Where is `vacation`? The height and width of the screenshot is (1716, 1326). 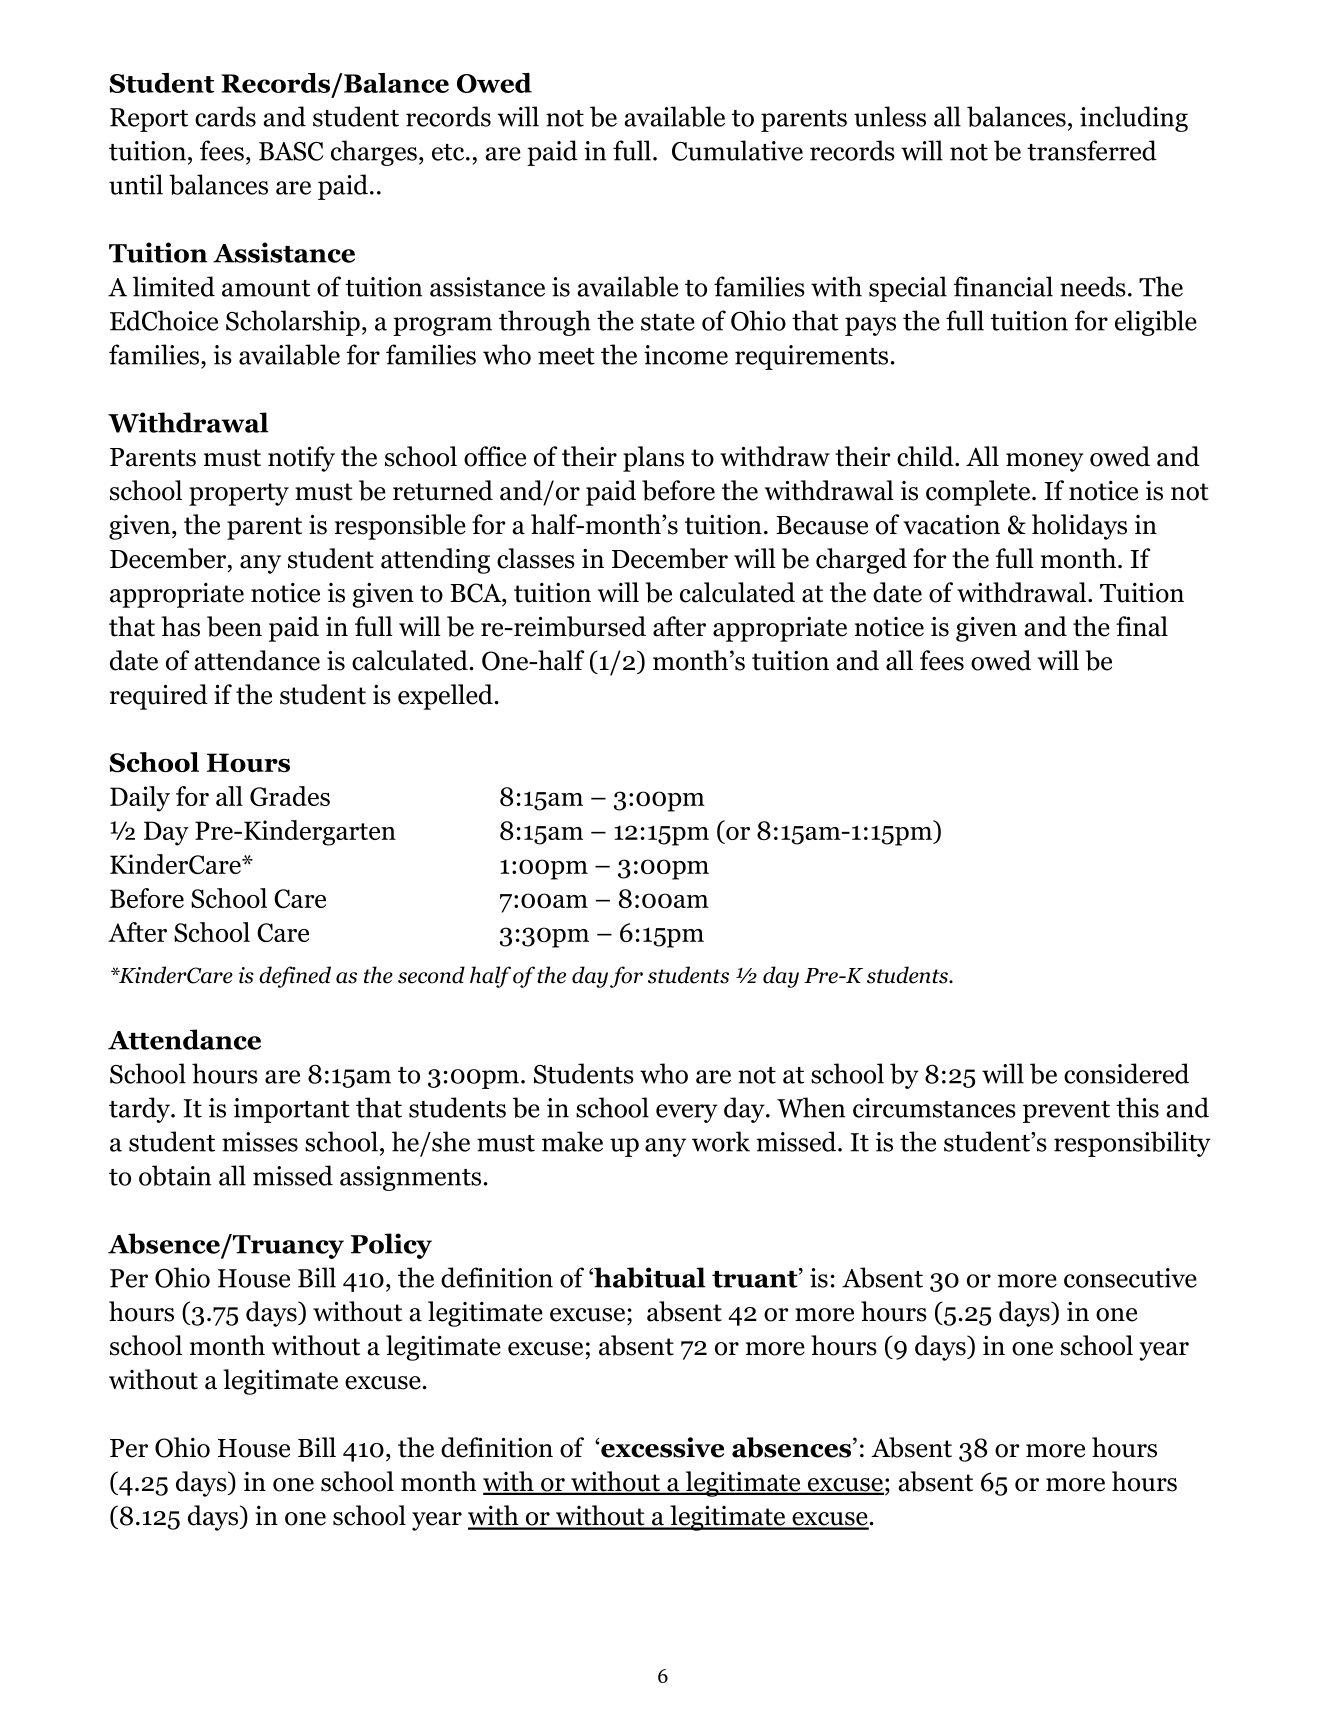 vacation is located at coordinates (951, 524).
